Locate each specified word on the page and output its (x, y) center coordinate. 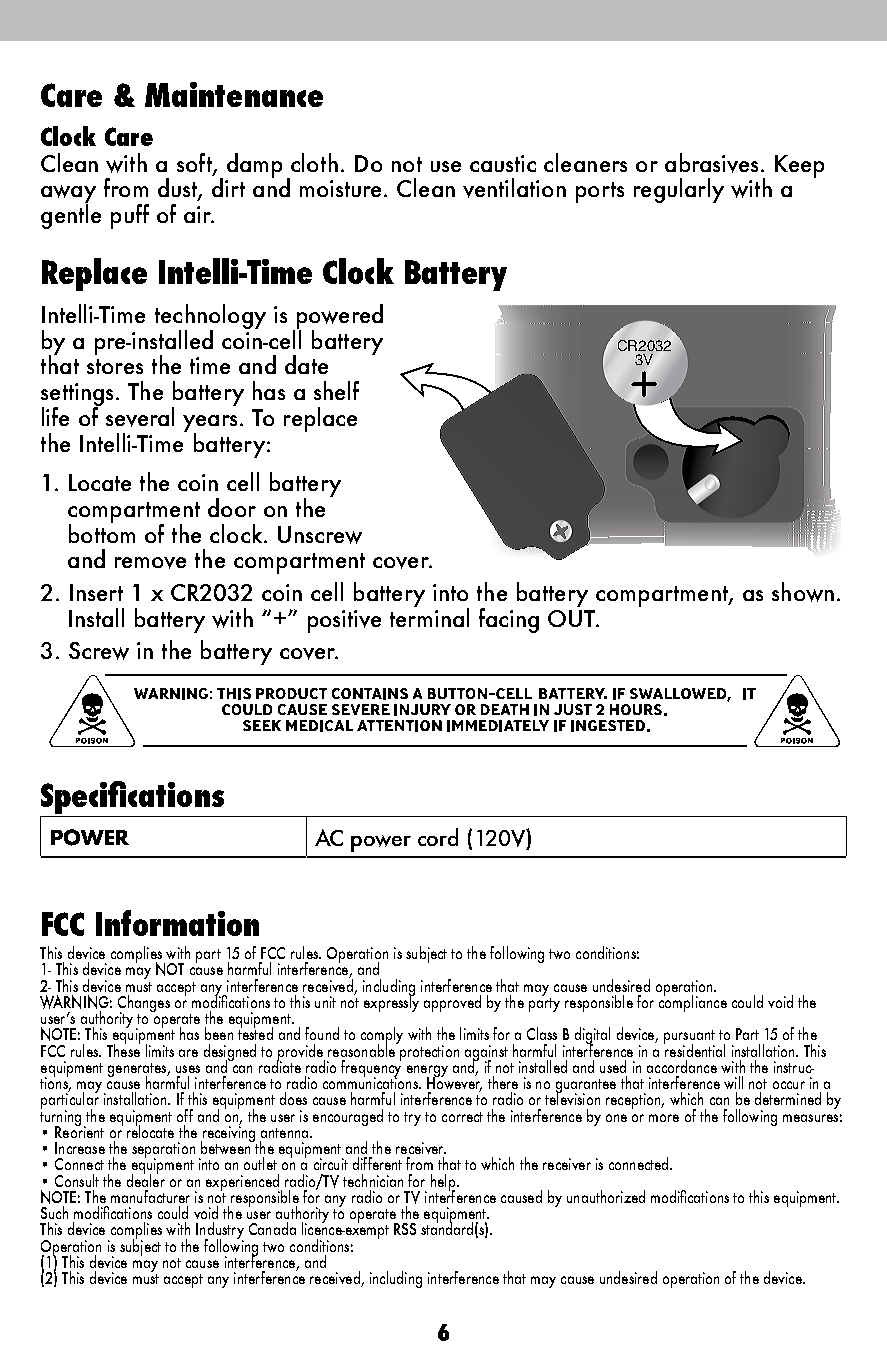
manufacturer (150, 1196)
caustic (503, 163)
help (443, 1183)
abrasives (711, 163)
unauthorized (606, 1196)
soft (195, 163)
